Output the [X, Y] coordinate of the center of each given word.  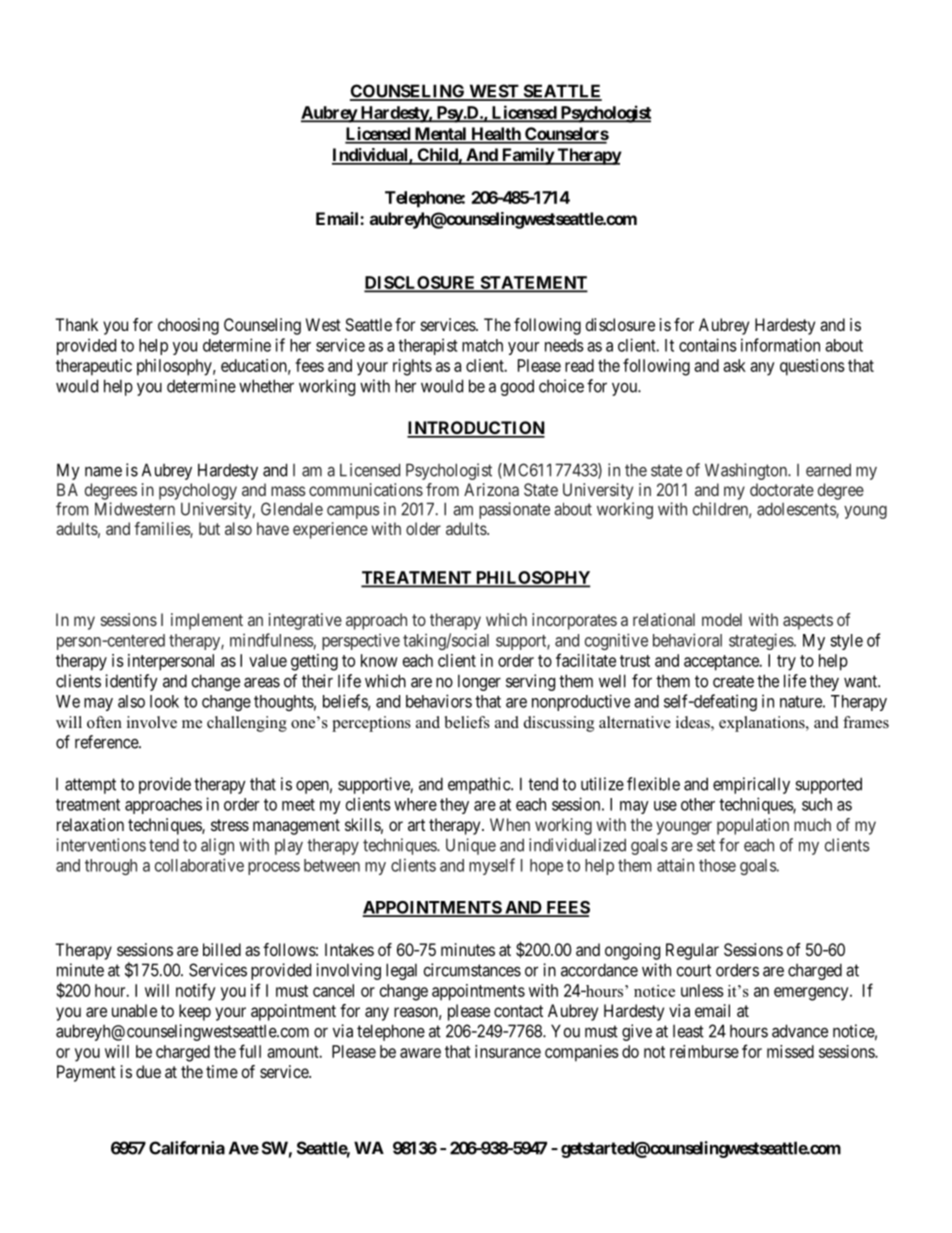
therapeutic [94, 367]
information [780, 345]
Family [527, 156]
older [423, 528]
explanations [763, 724]
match [482, 345]
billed [222, 949]
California [187, 1148]
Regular [692, 951]
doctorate [782, 489]
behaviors [439, 701]
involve [152, 722]
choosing [188, 326]
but [209, 528]
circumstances [472, 970]
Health [496, 135]
